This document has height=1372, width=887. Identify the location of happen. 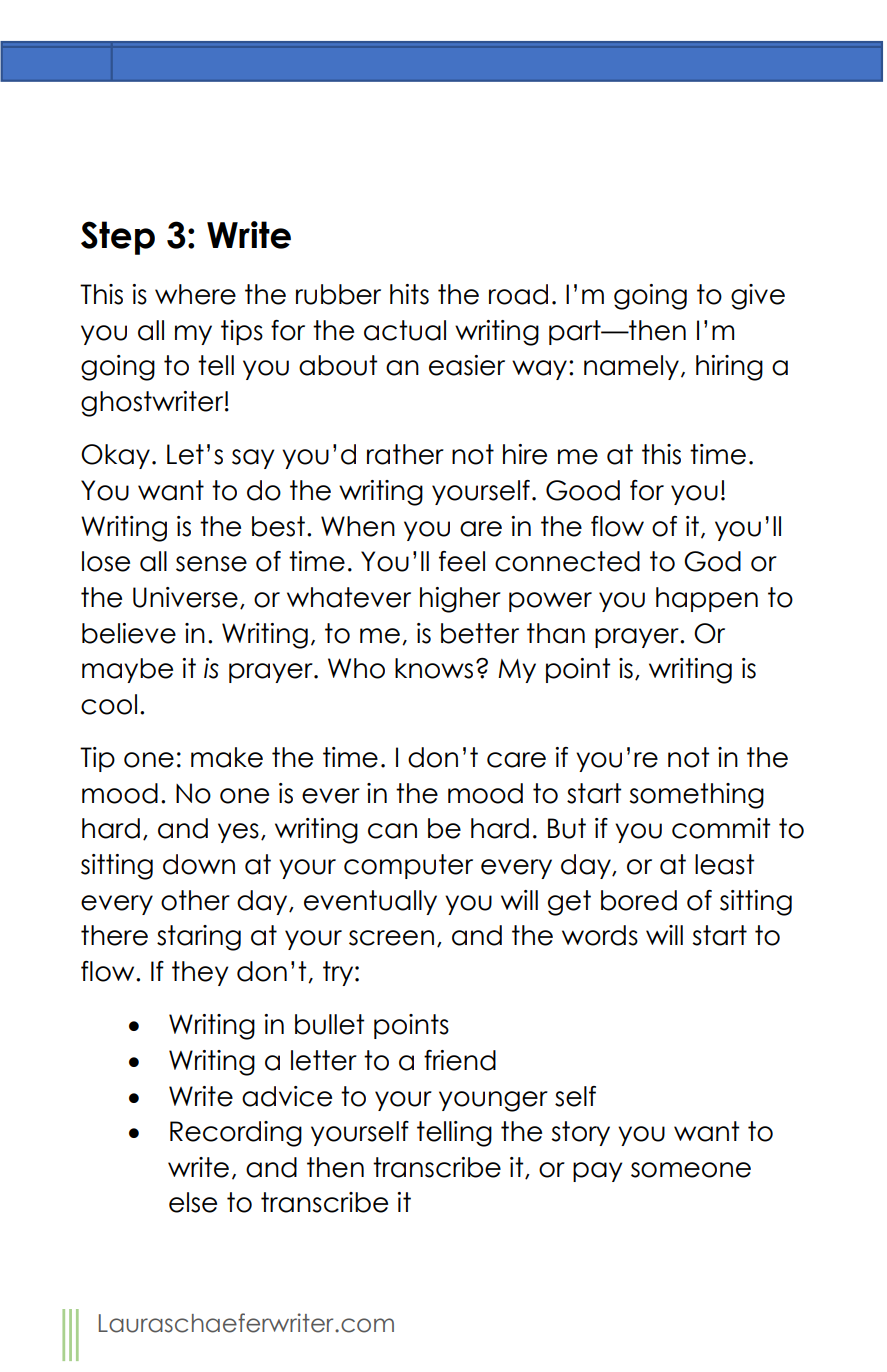
(707, 599).
